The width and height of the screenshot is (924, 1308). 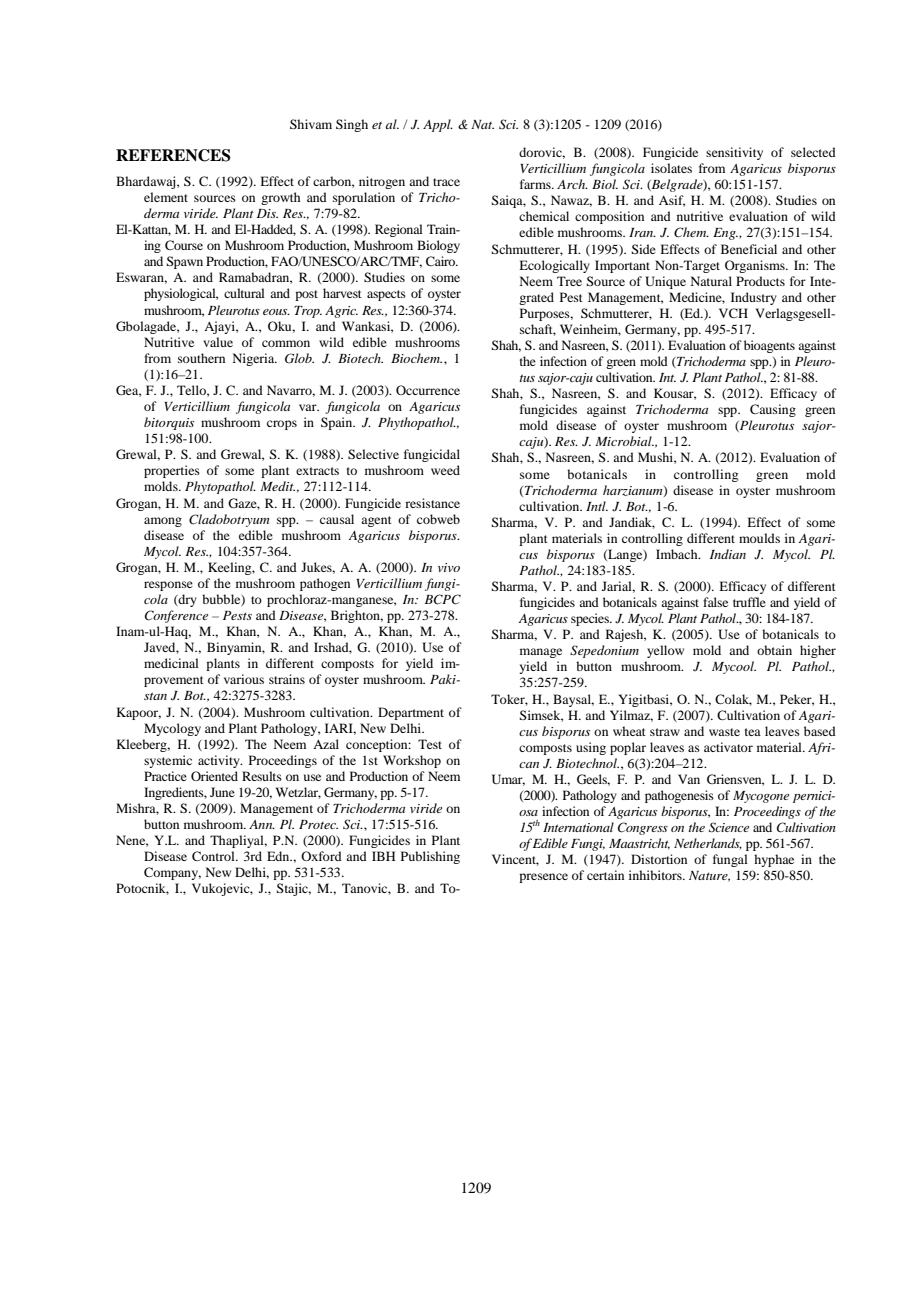 I want to click on false, so click(x=715, y=602).
